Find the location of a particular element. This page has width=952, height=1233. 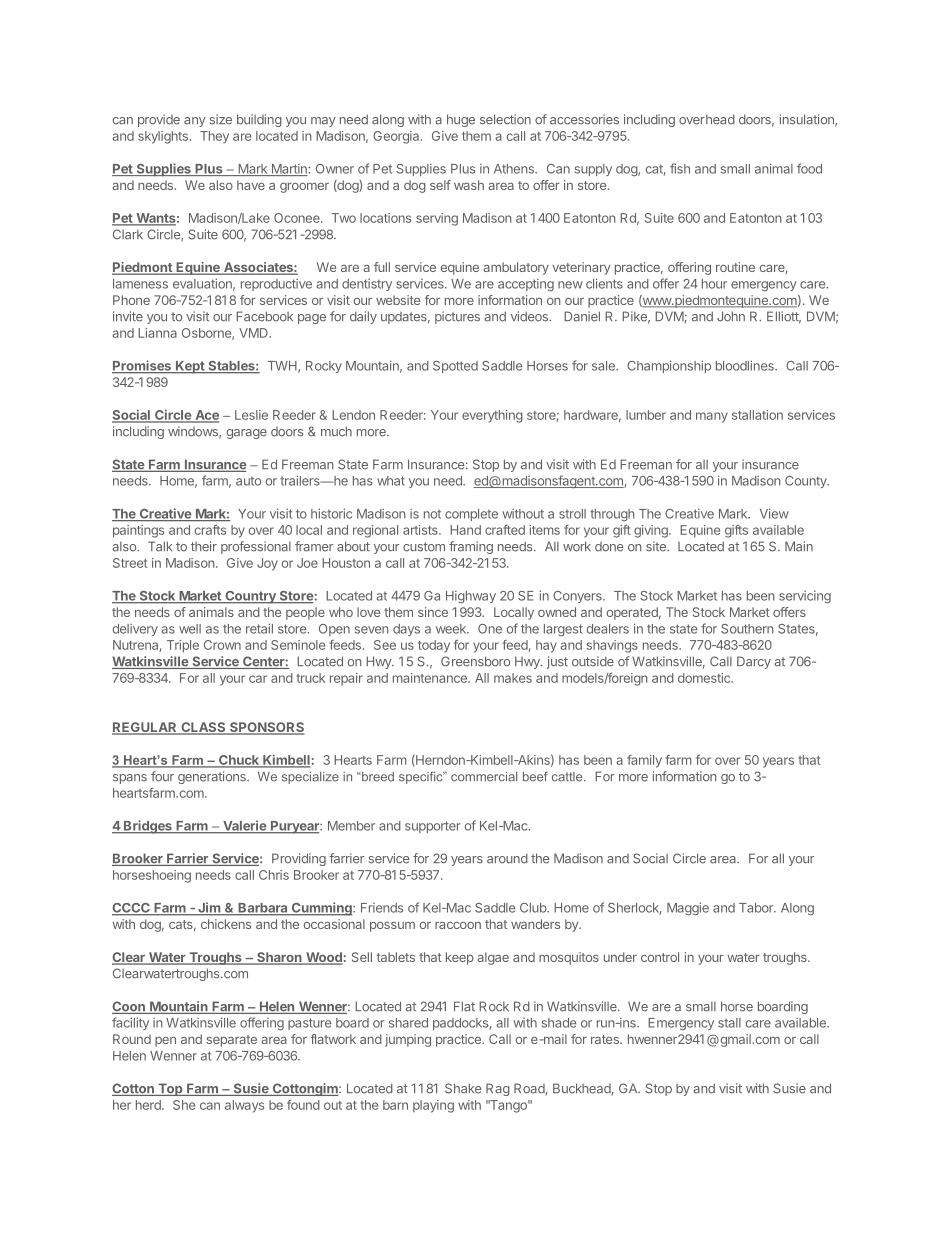

Southern is located at coordinates (747, 629).
